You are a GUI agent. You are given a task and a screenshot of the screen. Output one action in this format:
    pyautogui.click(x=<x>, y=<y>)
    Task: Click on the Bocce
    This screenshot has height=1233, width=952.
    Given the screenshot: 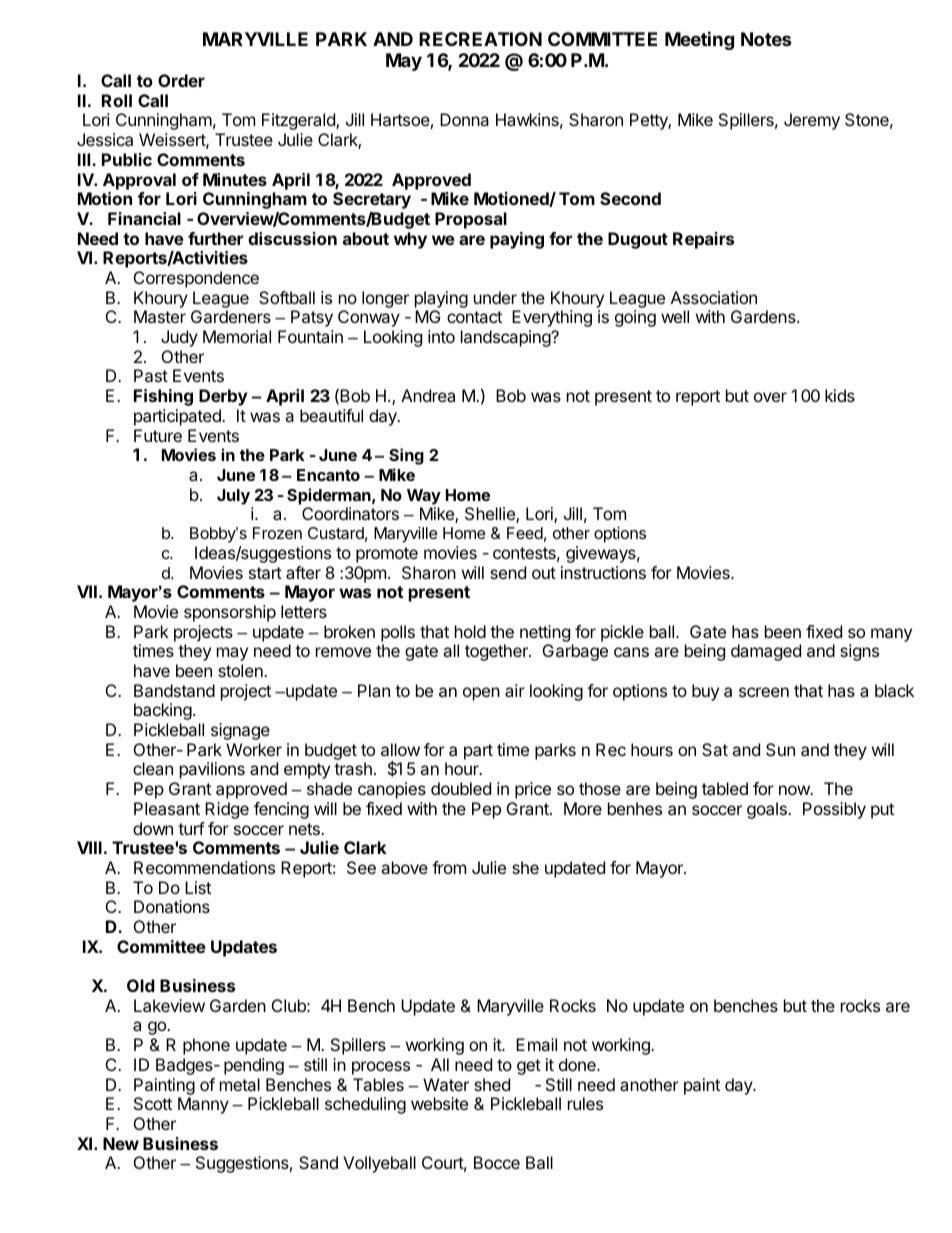 What is the action you would take?
    pyautogui.click(x=497, y=1162)
